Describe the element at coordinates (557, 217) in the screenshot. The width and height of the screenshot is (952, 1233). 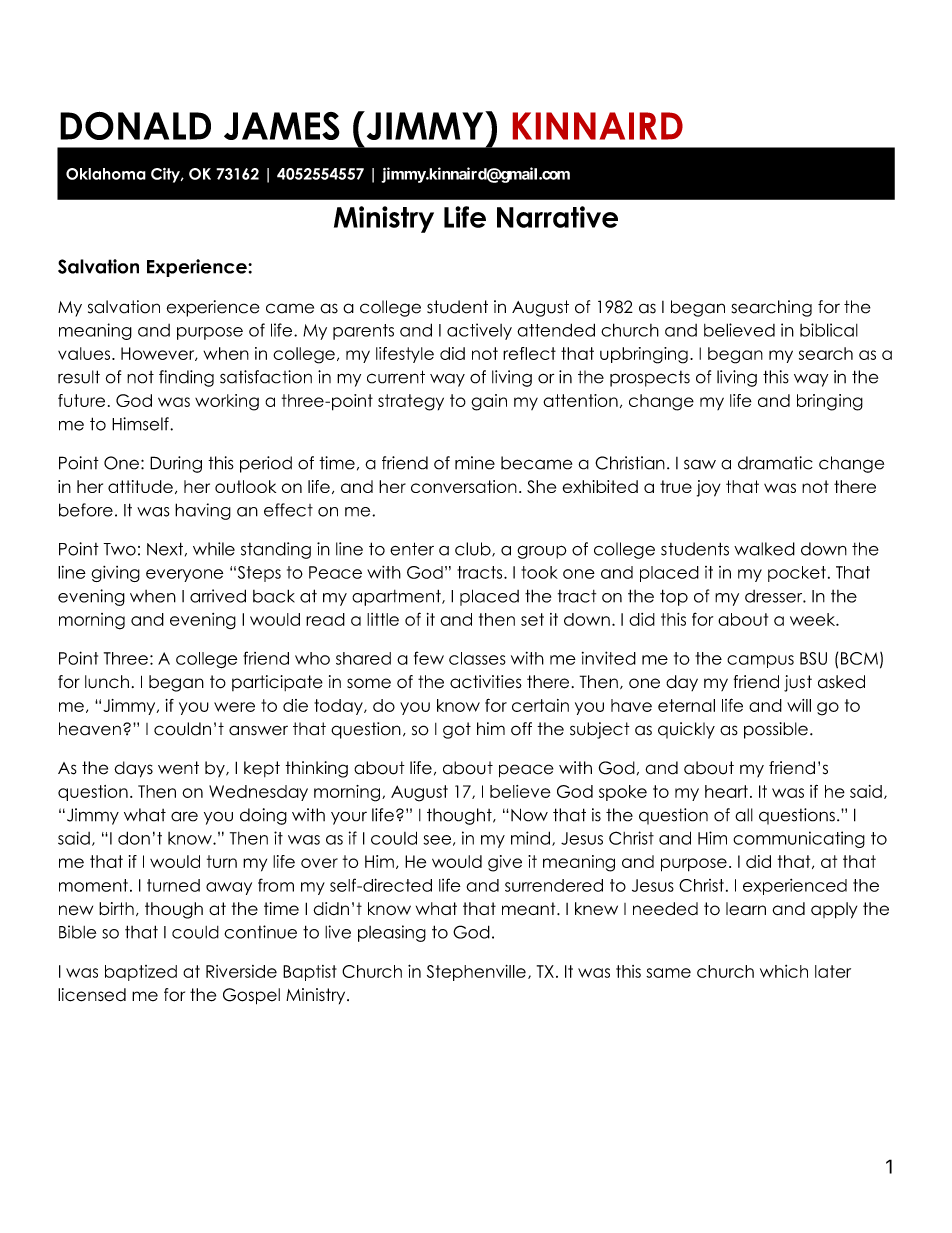
I see `Narrative` at that location.
